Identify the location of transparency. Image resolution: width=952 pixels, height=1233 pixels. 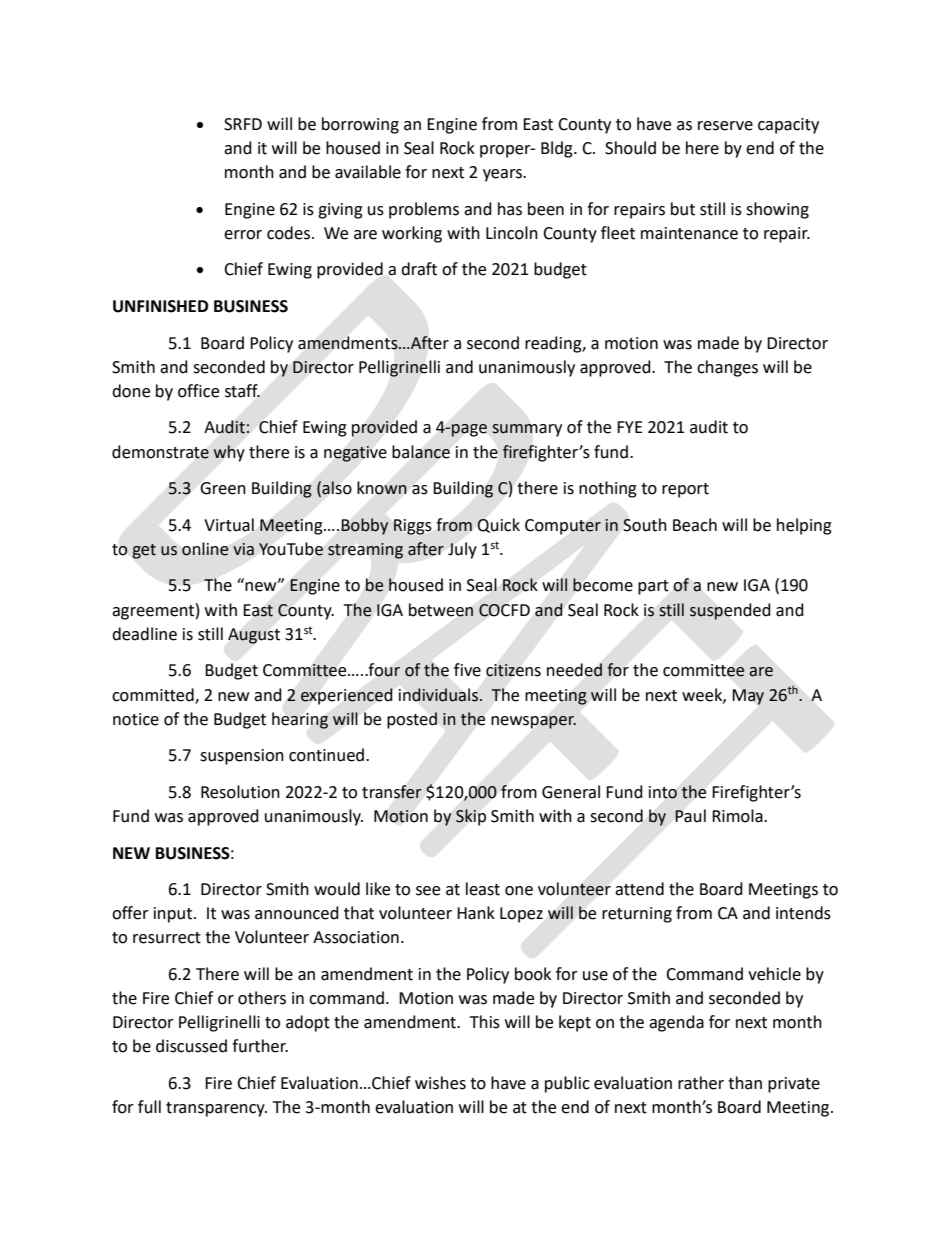
(216, 1109).
